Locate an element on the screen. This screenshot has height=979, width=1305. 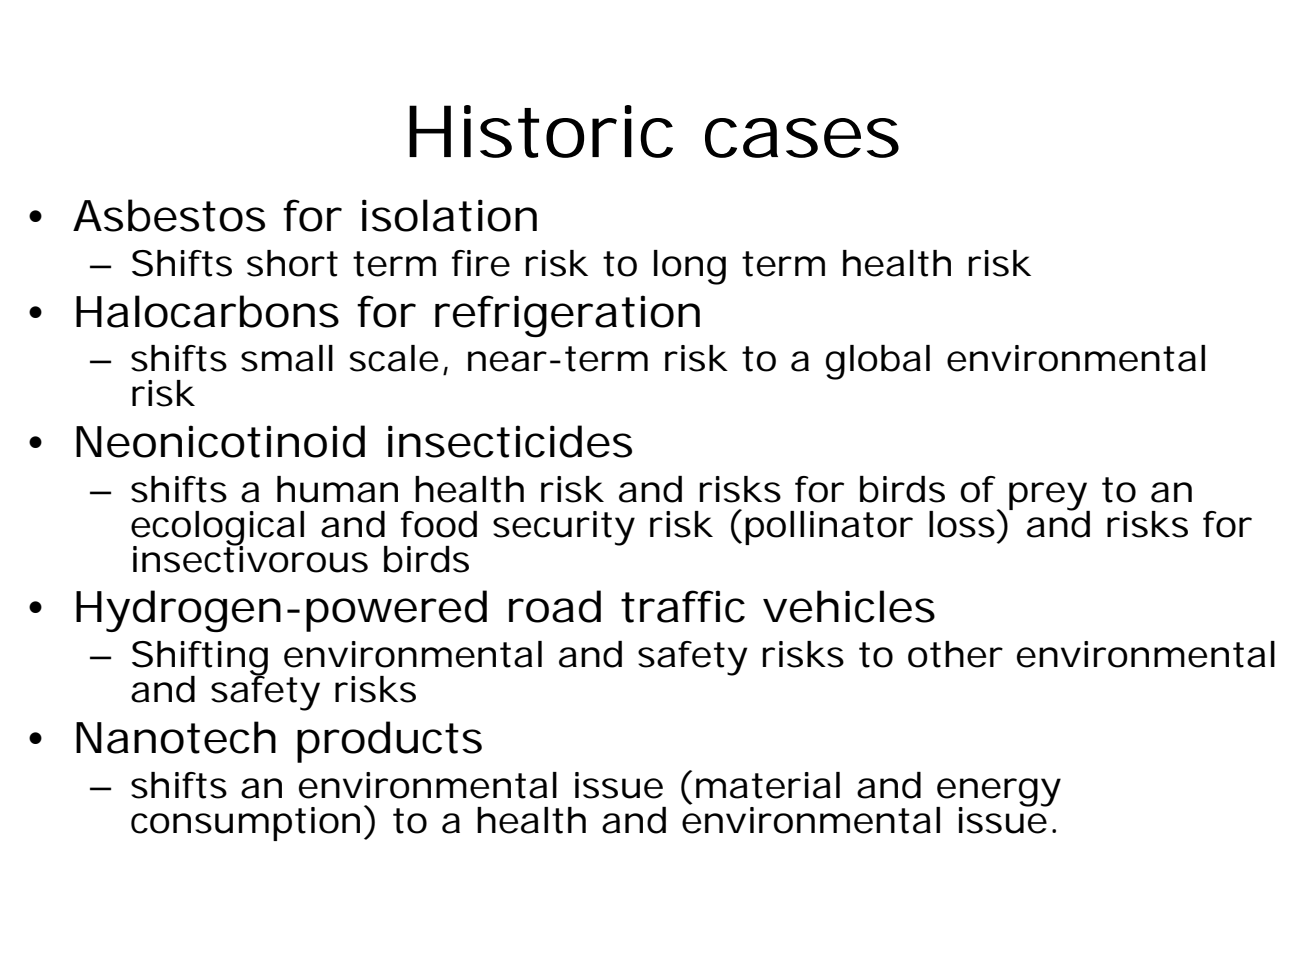
cases is located at coordinates (802, 138).
